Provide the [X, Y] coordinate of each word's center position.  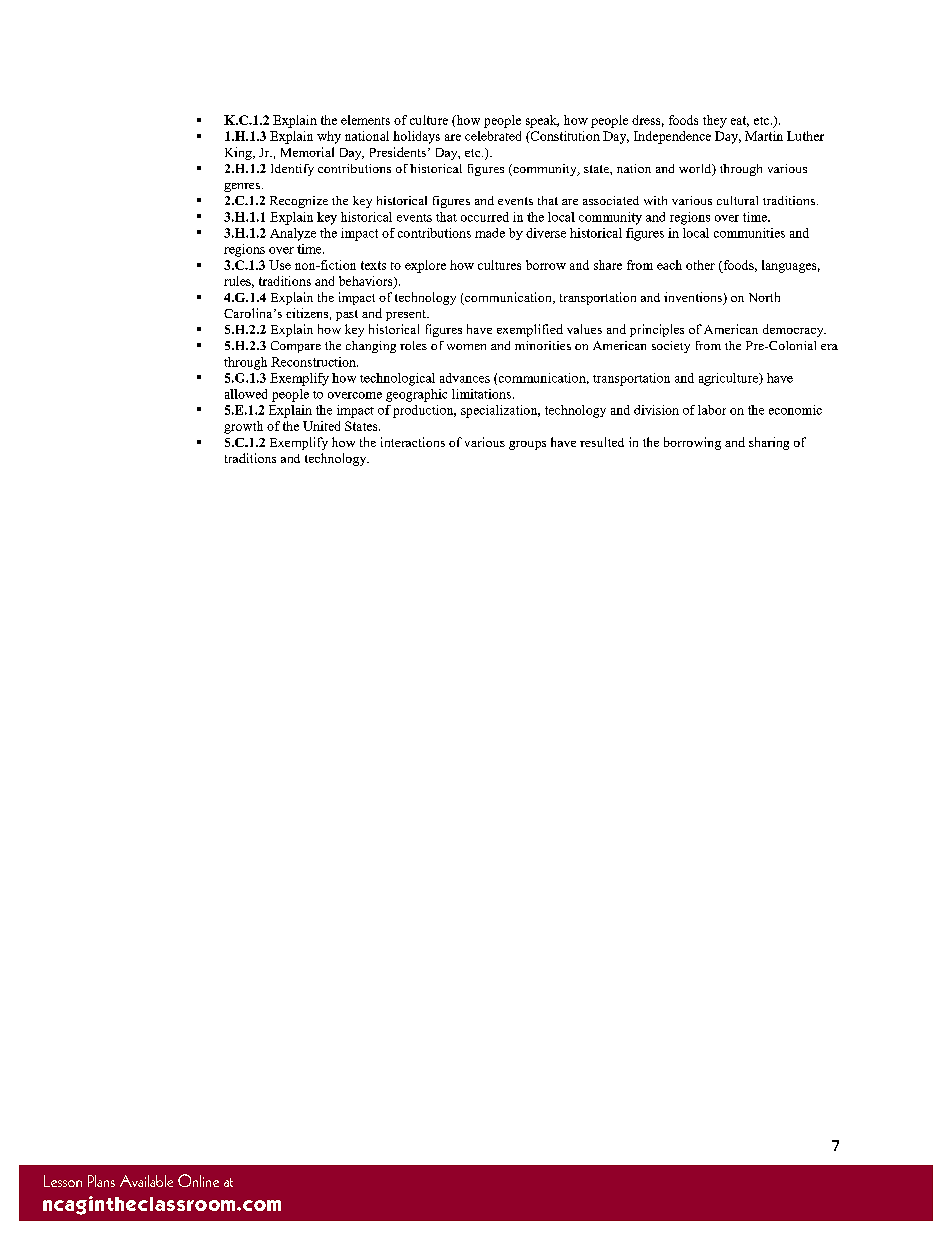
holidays [416, 137]
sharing [769, 443]
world [696, 170]
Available [146, 1181]
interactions [413, 442]
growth [243, 427]
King [239, 153]
